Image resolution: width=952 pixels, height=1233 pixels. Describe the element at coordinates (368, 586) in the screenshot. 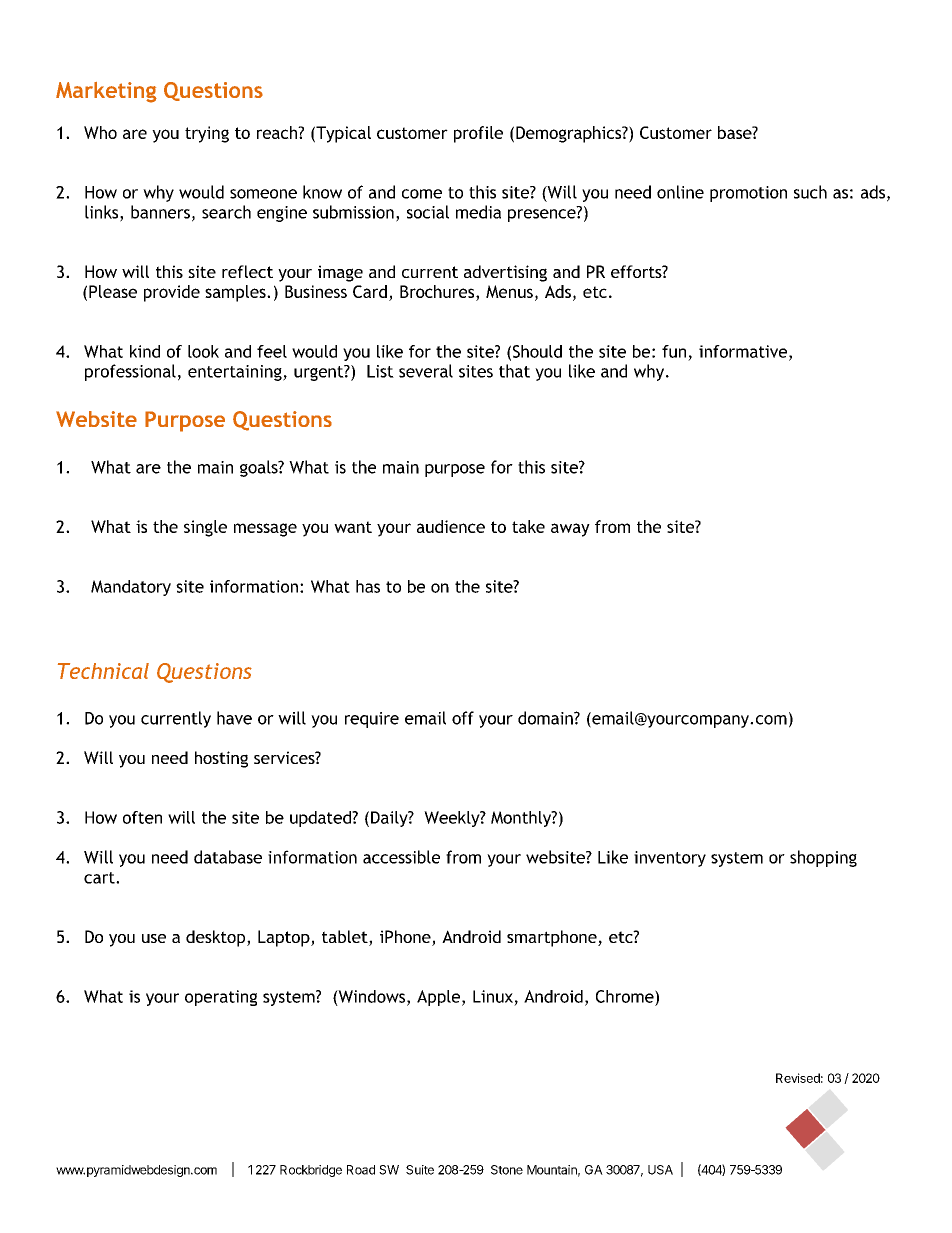

I see `has` at that location.
